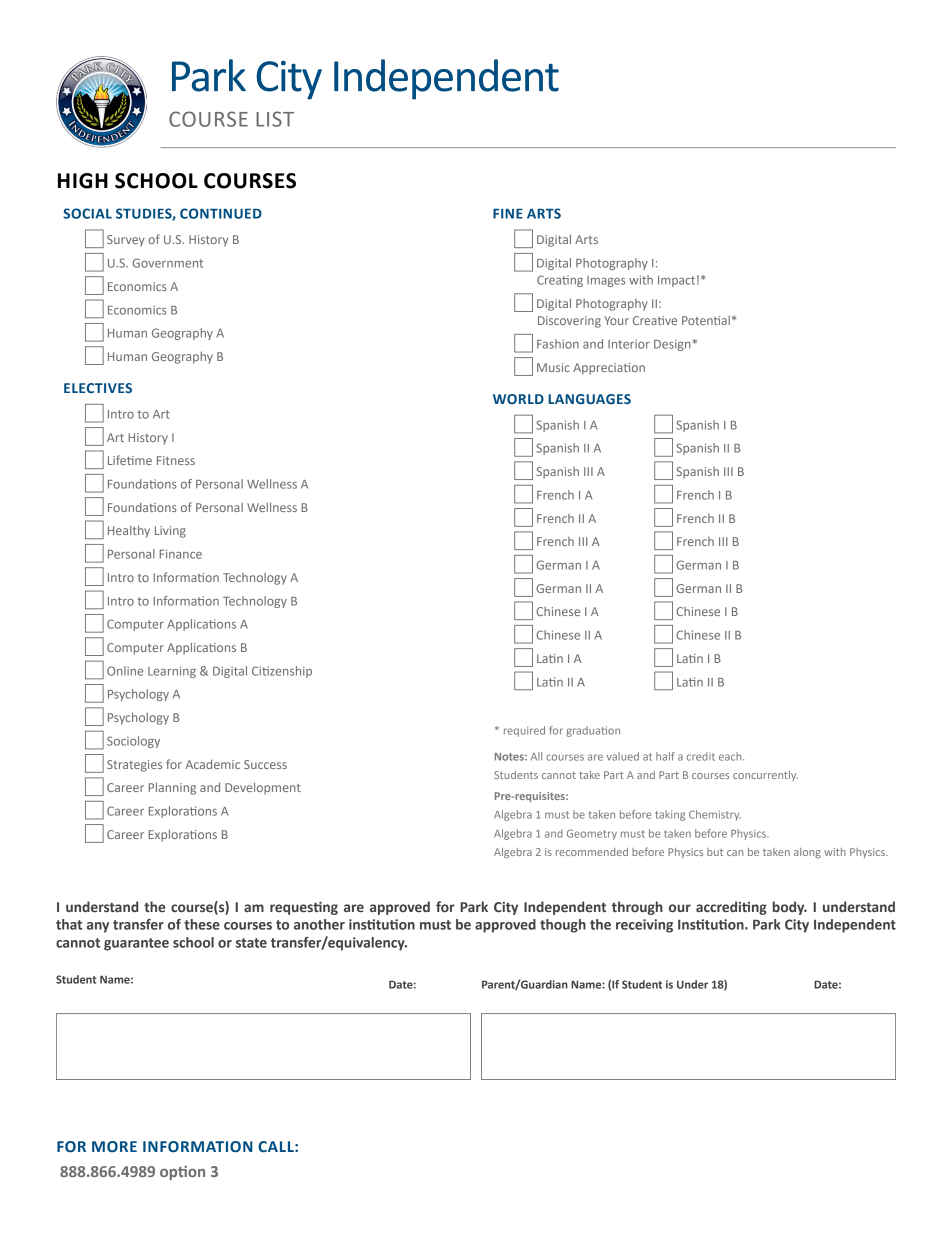 This image has width=952, height=1233. Describe the element at coordinates (83, 181) in the image. I see `HIGH` at that location.
